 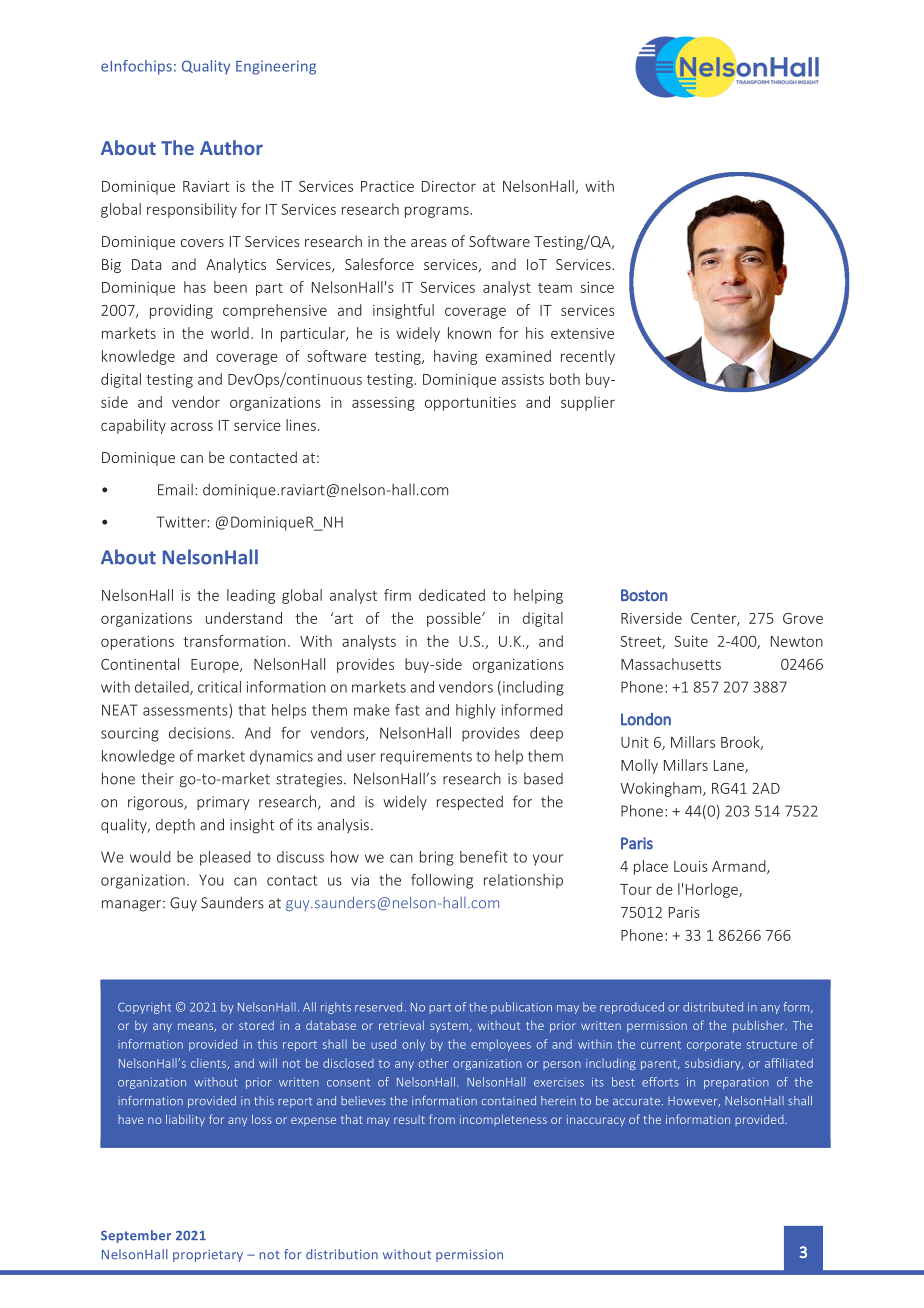 What do you see at coordinates (208, 1255) in the document?
I see `proprietary` at bounding box center [208, 1255].
